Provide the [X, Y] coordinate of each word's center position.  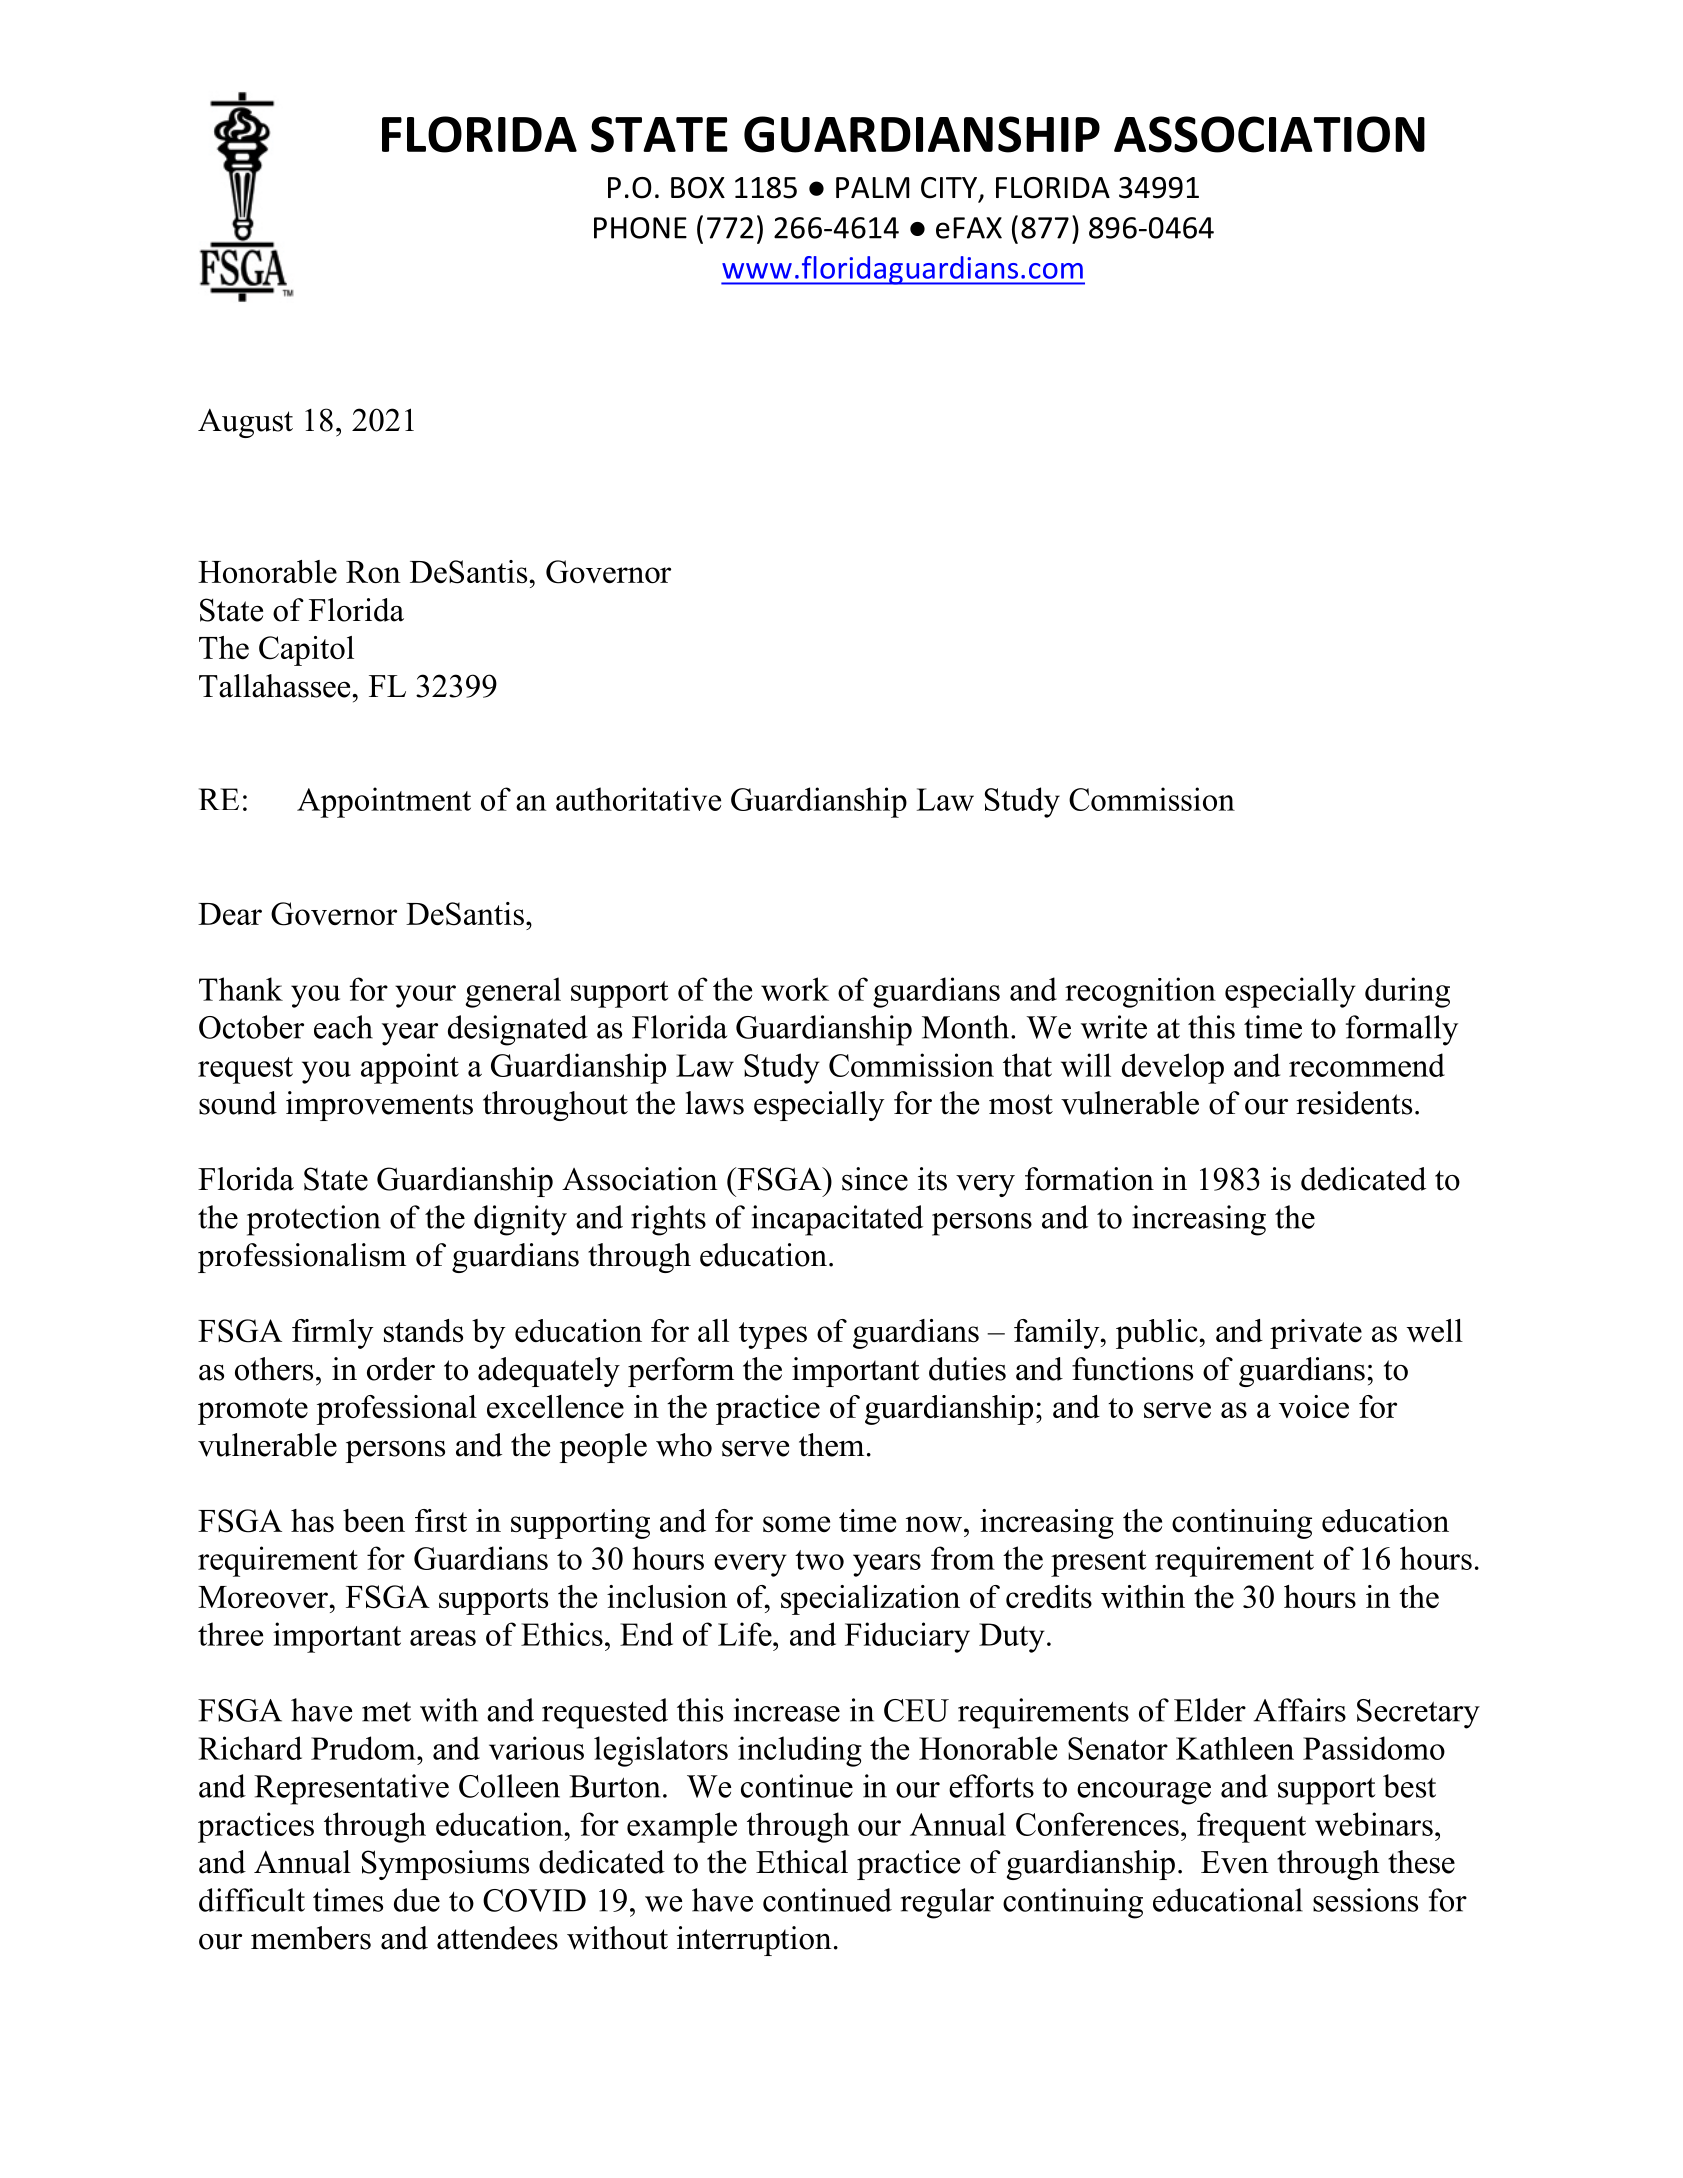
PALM [872, 187]
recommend [1367, 1065]
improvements [379, 1106]
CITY [950, 189]
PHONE [640, 228]
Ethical [802, 1862]
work [795, 989]
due [417, 1900]
